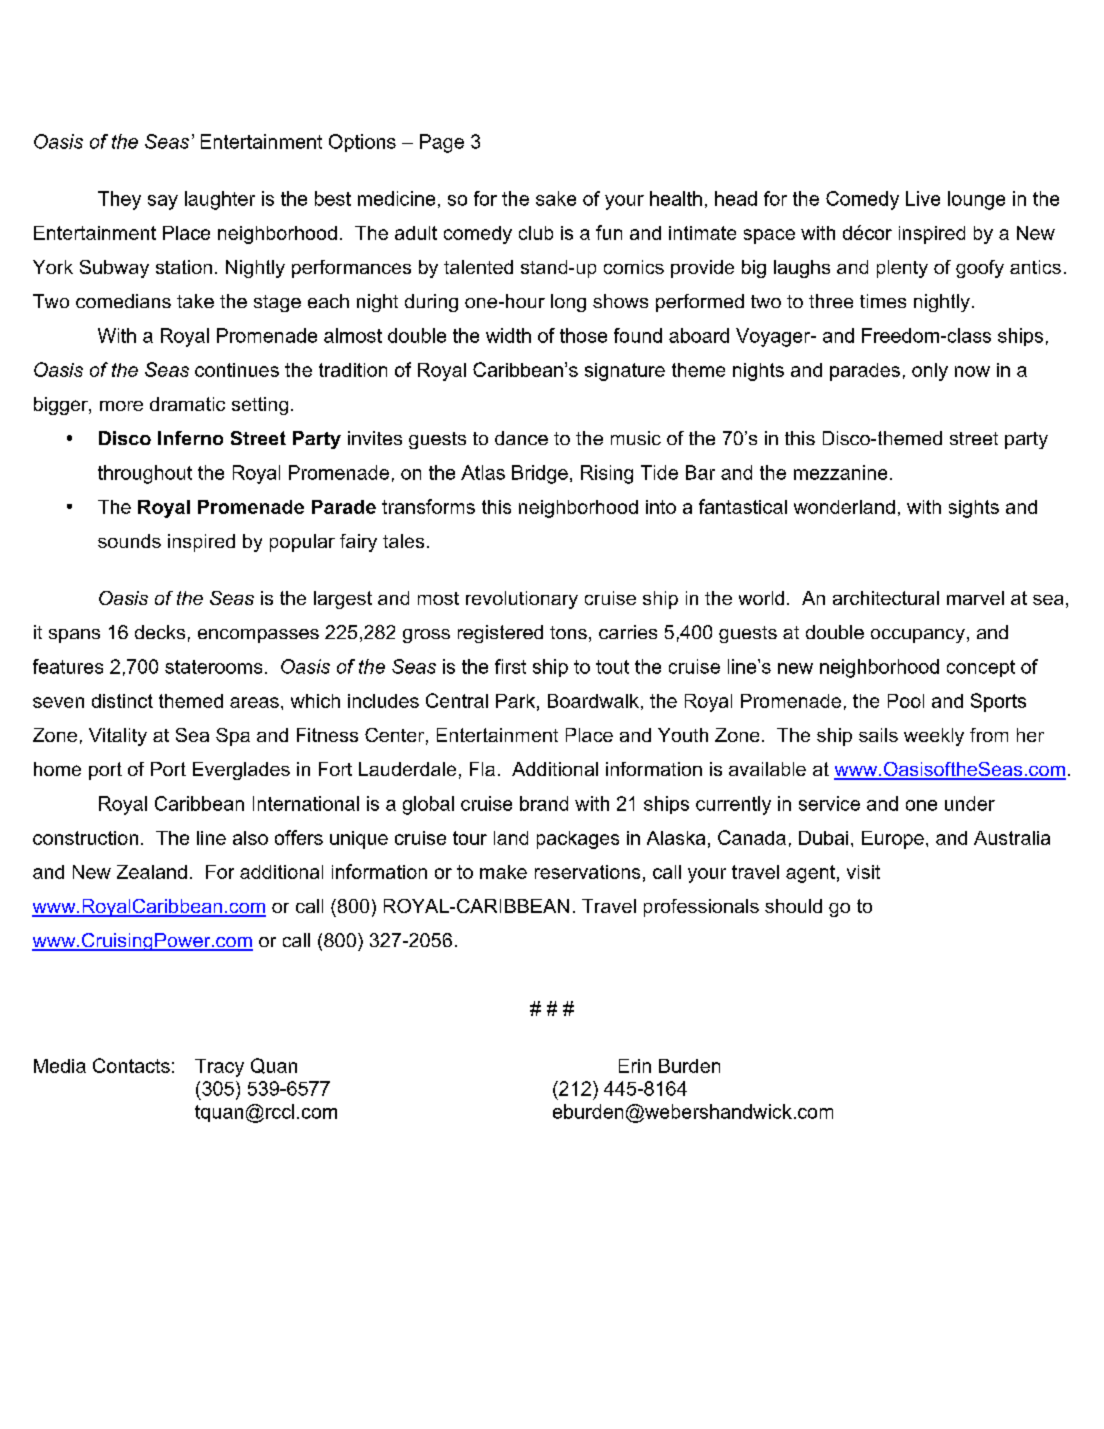 Image resolution: width=1104 pixels, height=1429 pixels. Describe the element at coordinates (131, 1065) in the image. I see `Contacts` at that location.
